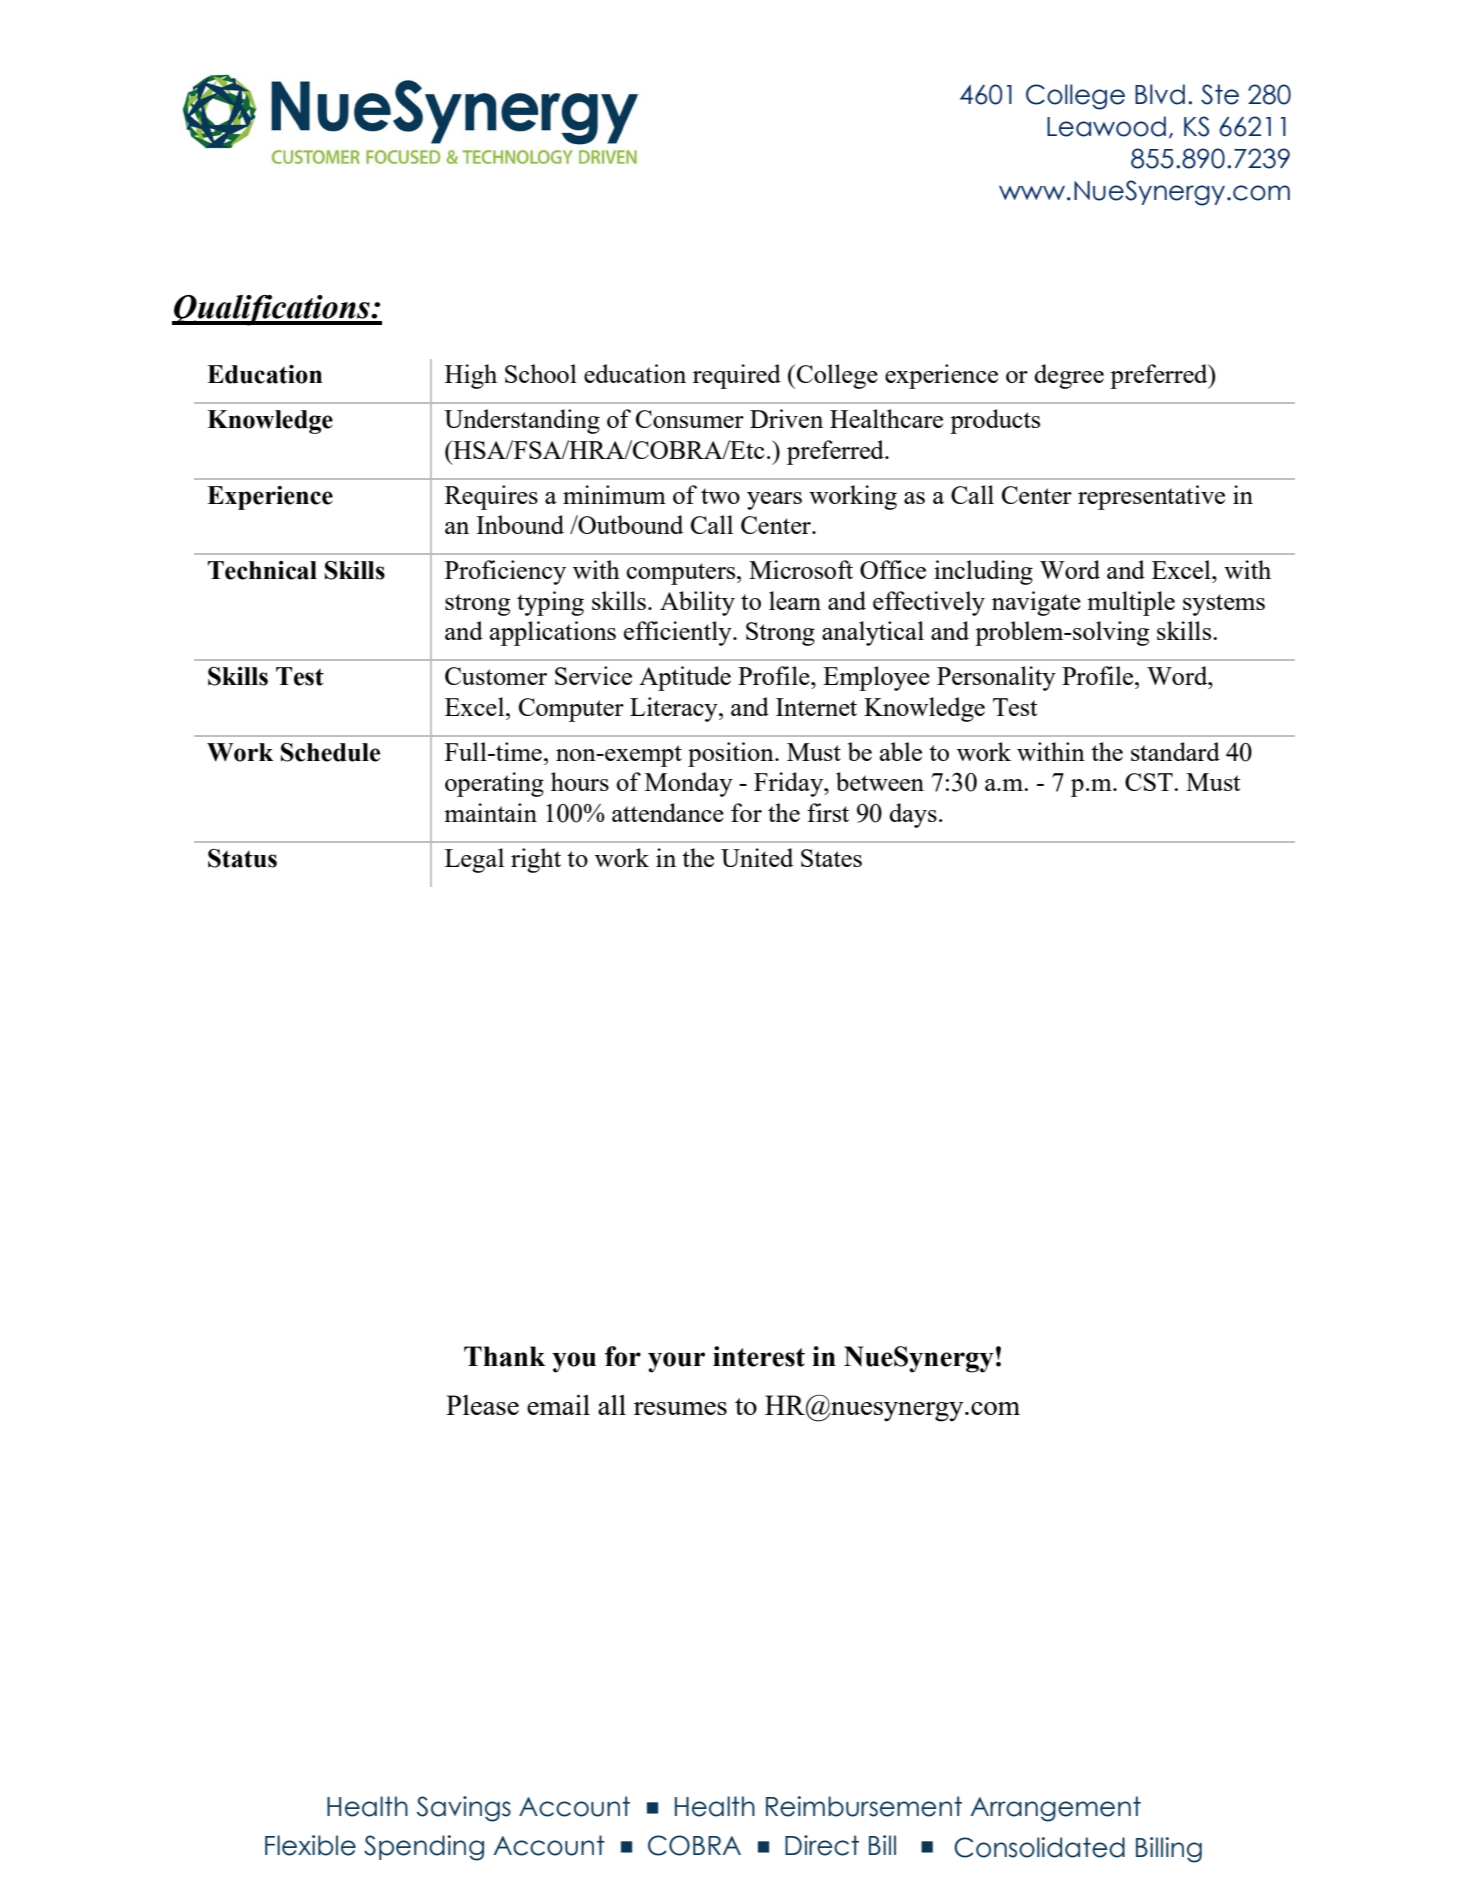 The height and width of the screenshot is (1898, 1467). Describe the element at coordinates (330, 752) in the screenshot. I see `Schedule` at that location.
